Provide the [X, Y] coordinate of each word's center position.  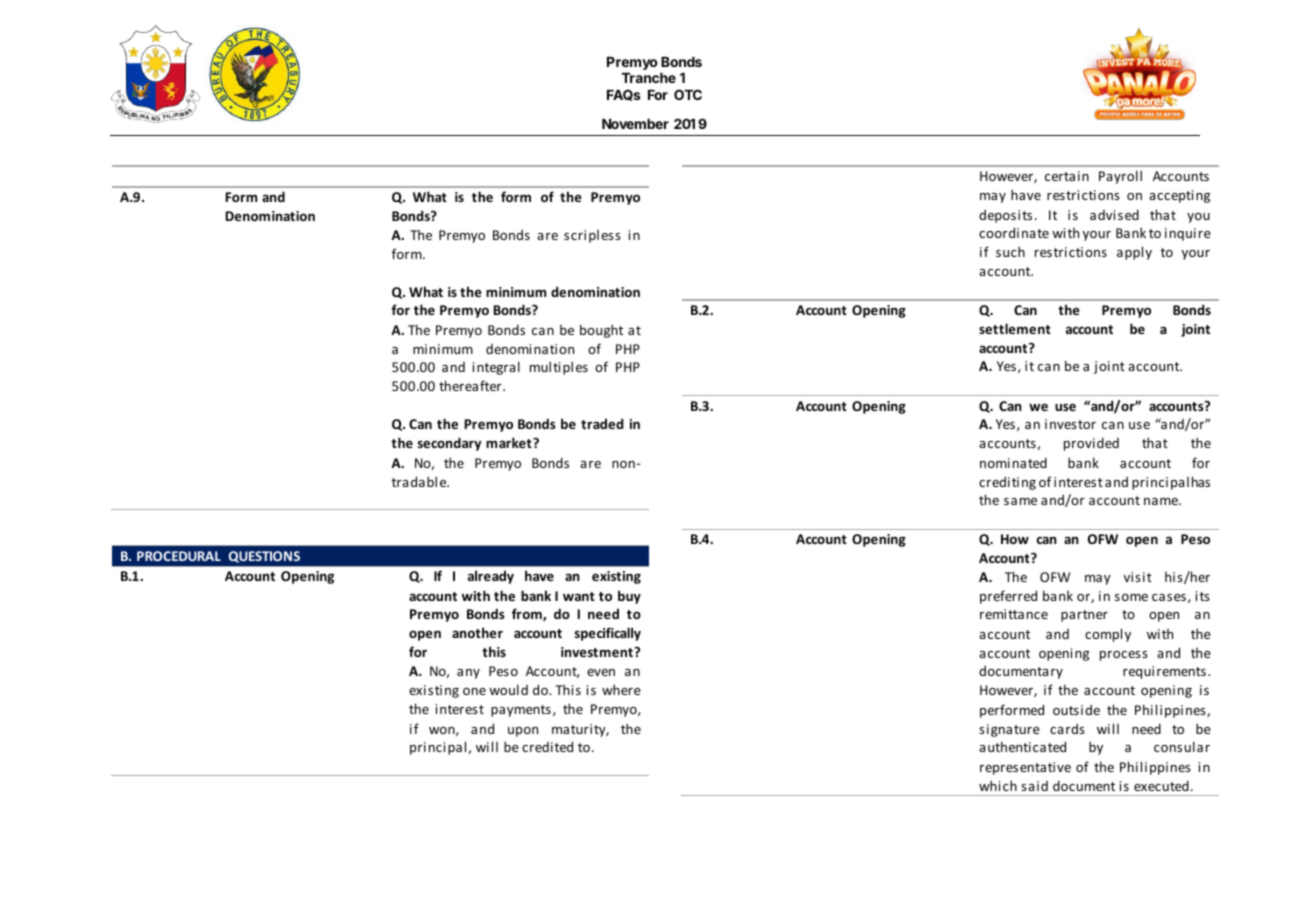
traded [602, 423]
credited [547, 746]
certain [1067, 176]
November [635, 124]
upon [523, 732]
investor [1070, 424]
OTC [688, 94]
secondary [449, 444]
